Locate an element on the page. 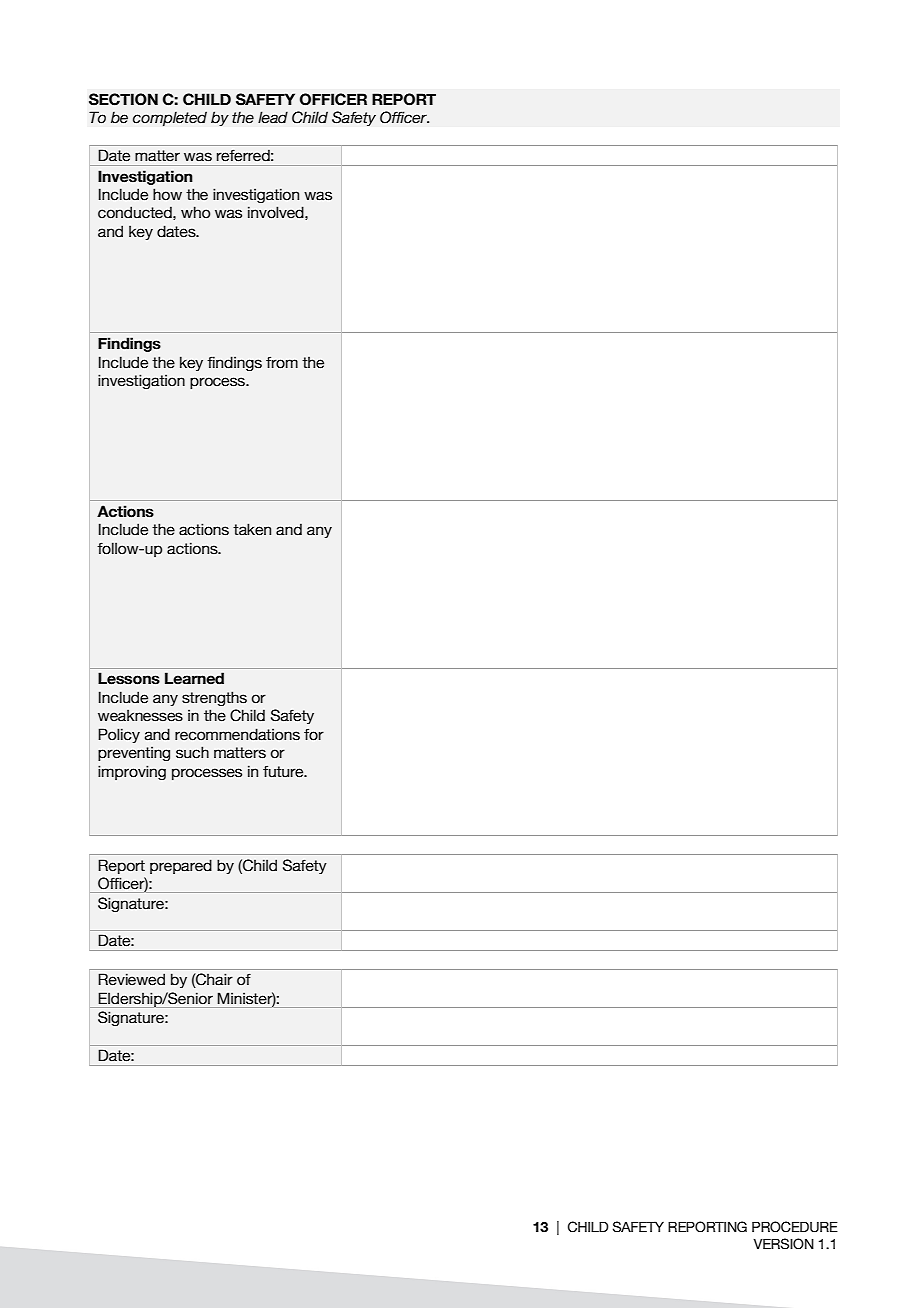  prepared is located at coordinates (181, 866).
